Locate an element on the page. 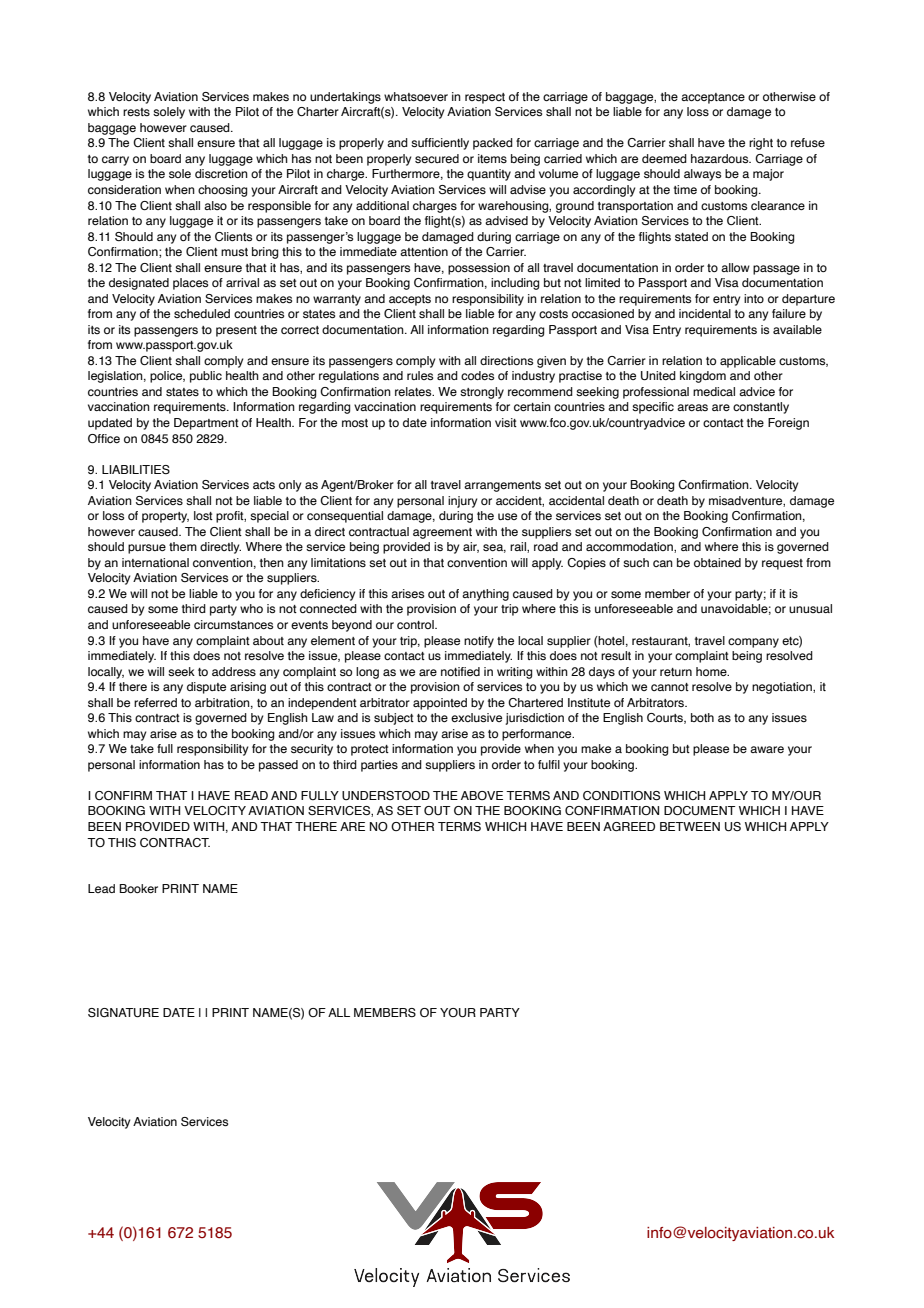  BETWEEN is located at coordinates (690, 826).
